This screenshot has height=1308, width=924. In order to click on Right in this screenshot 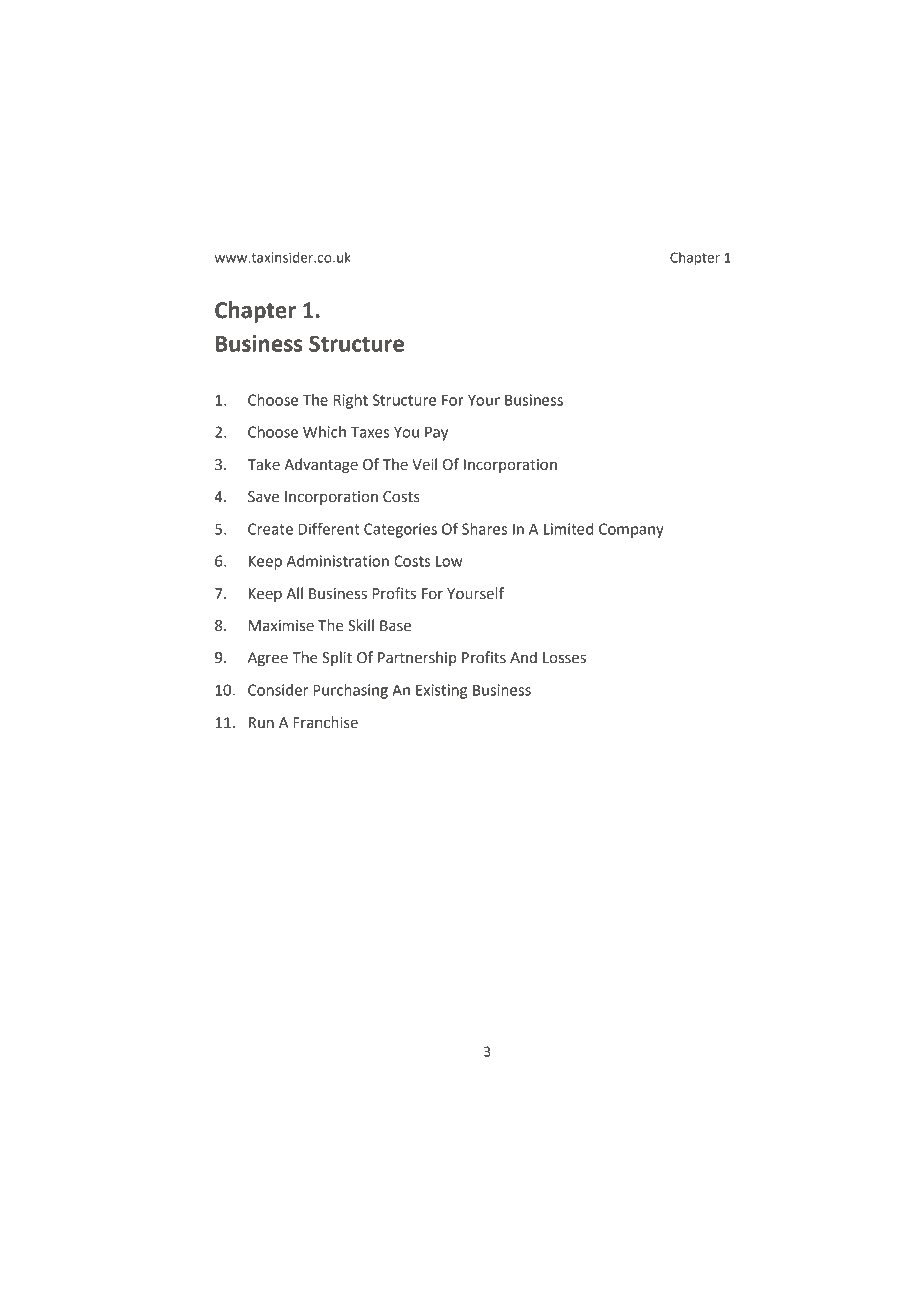, I will do `click(350, 401)`.
